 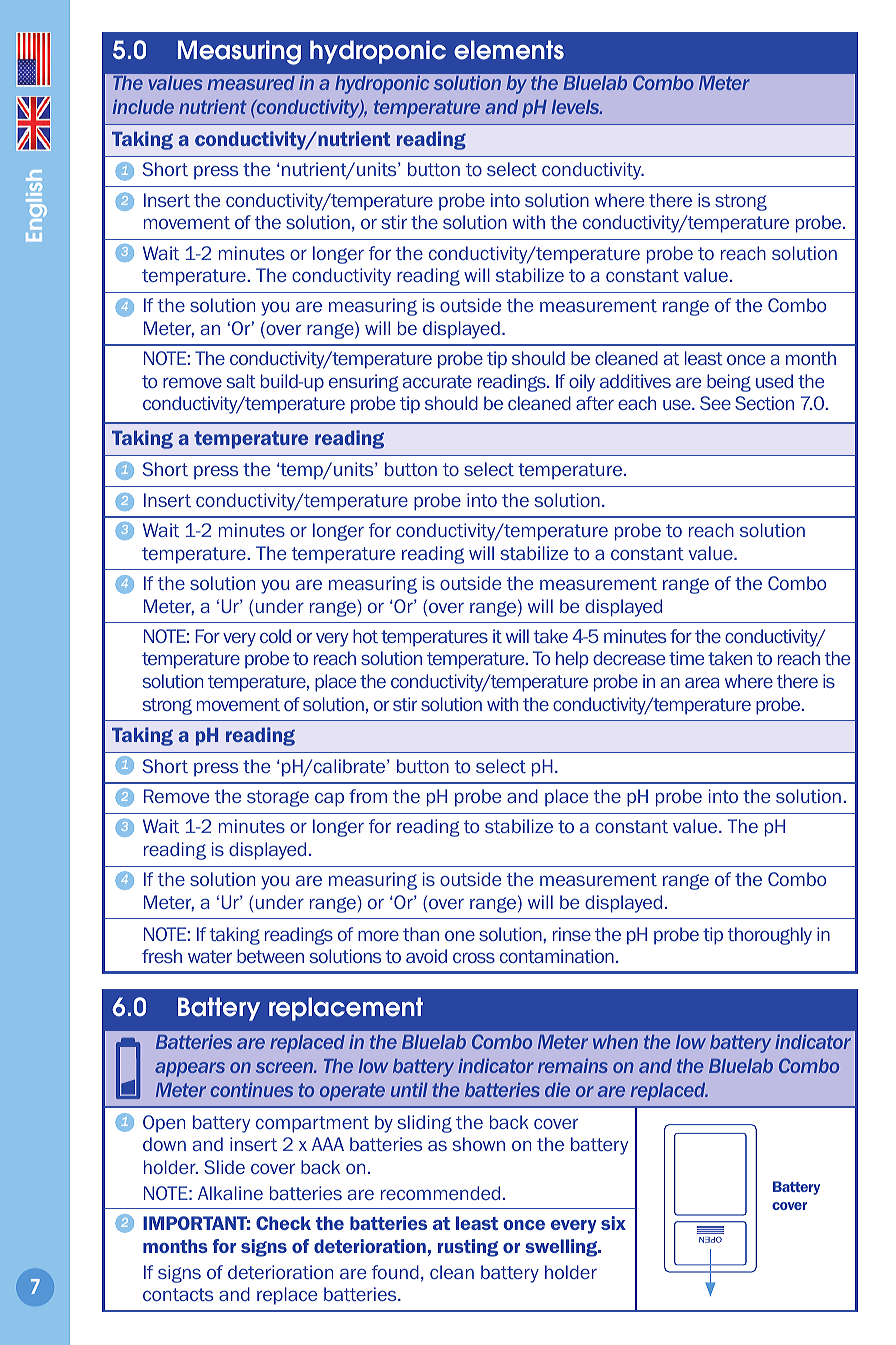 What do you see at coordinates (178, 1294) in the document?
I see `contacts` at bounding box center [178, 1294].
